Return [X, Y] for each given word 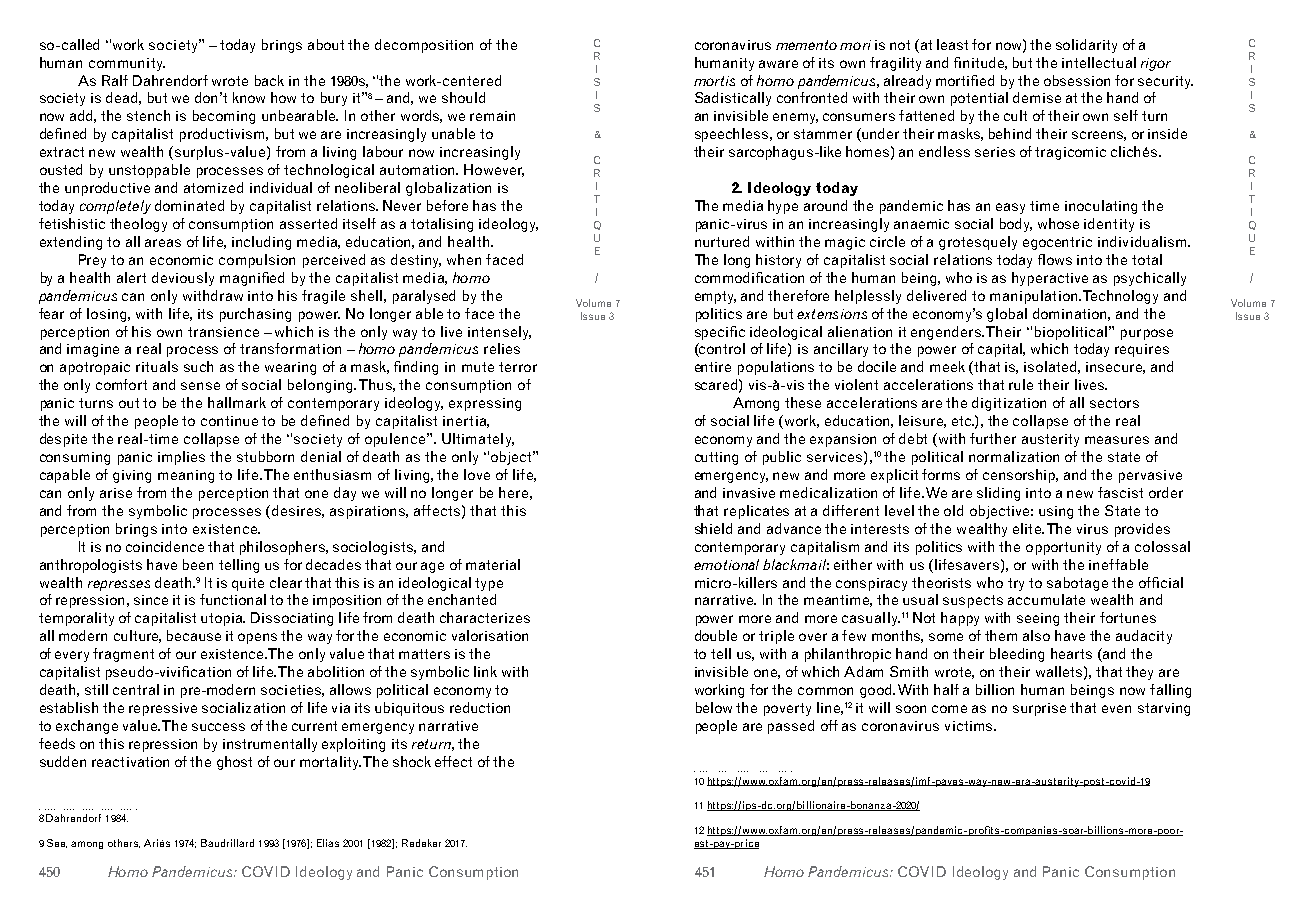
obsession [1077, 80]
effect [453, 761]
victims [970, 726]
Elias [328, 843]
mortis [714, 81]
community [127, 64]
